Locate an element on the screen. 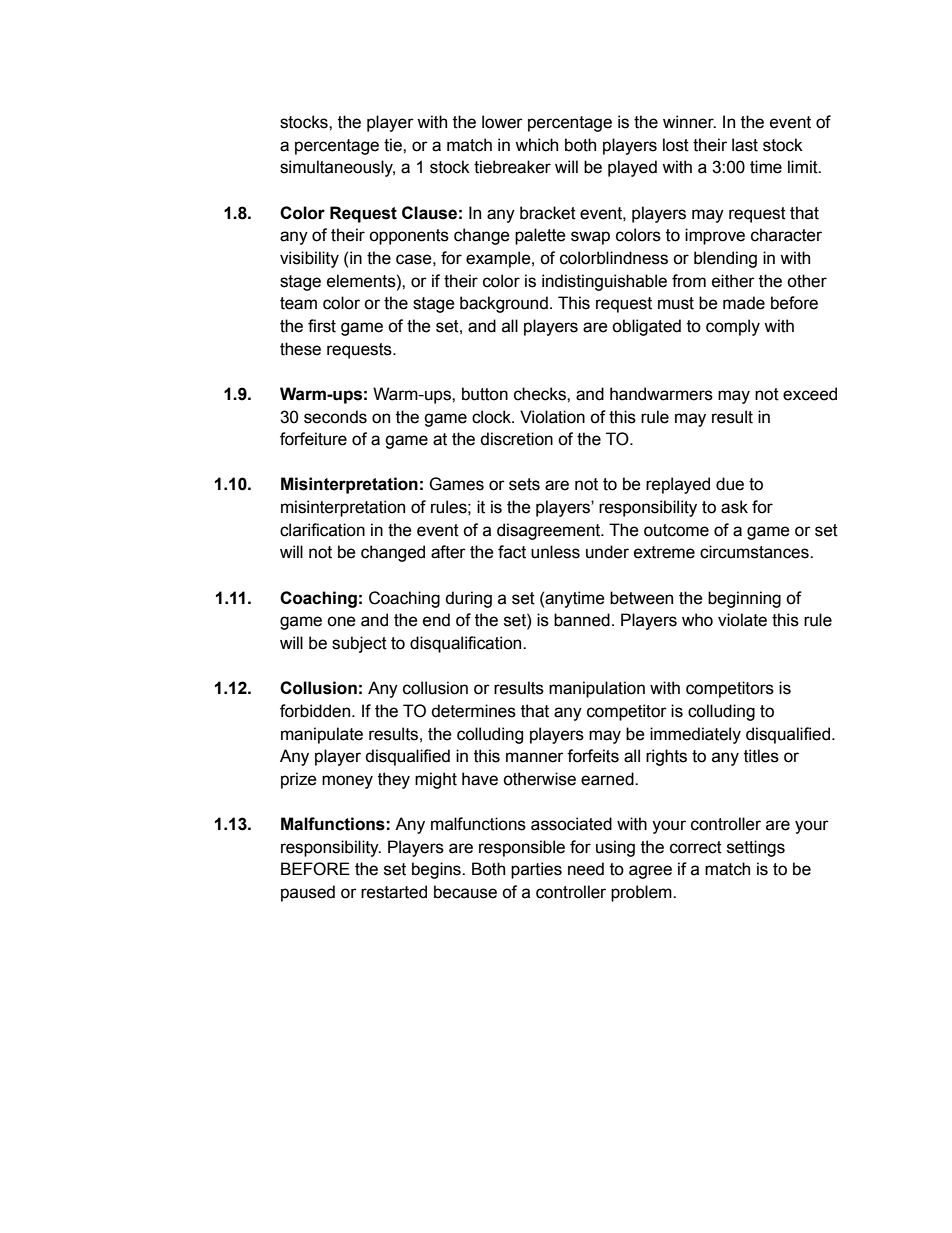 This screenshot has width=952, height=1233. clarification is located at coordinates (322, 530).
